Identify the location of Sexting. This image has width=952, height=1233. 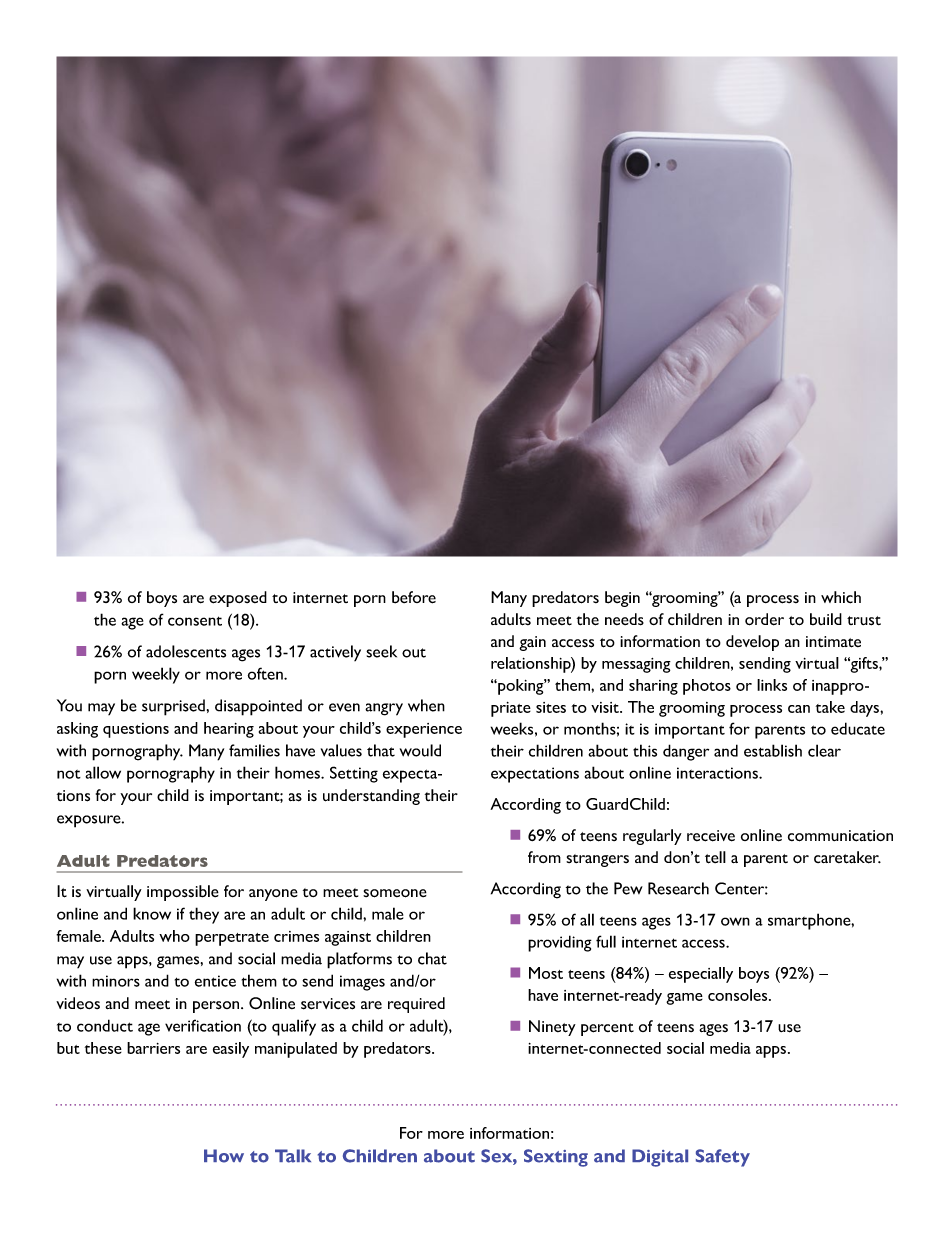
(556, 1158).
